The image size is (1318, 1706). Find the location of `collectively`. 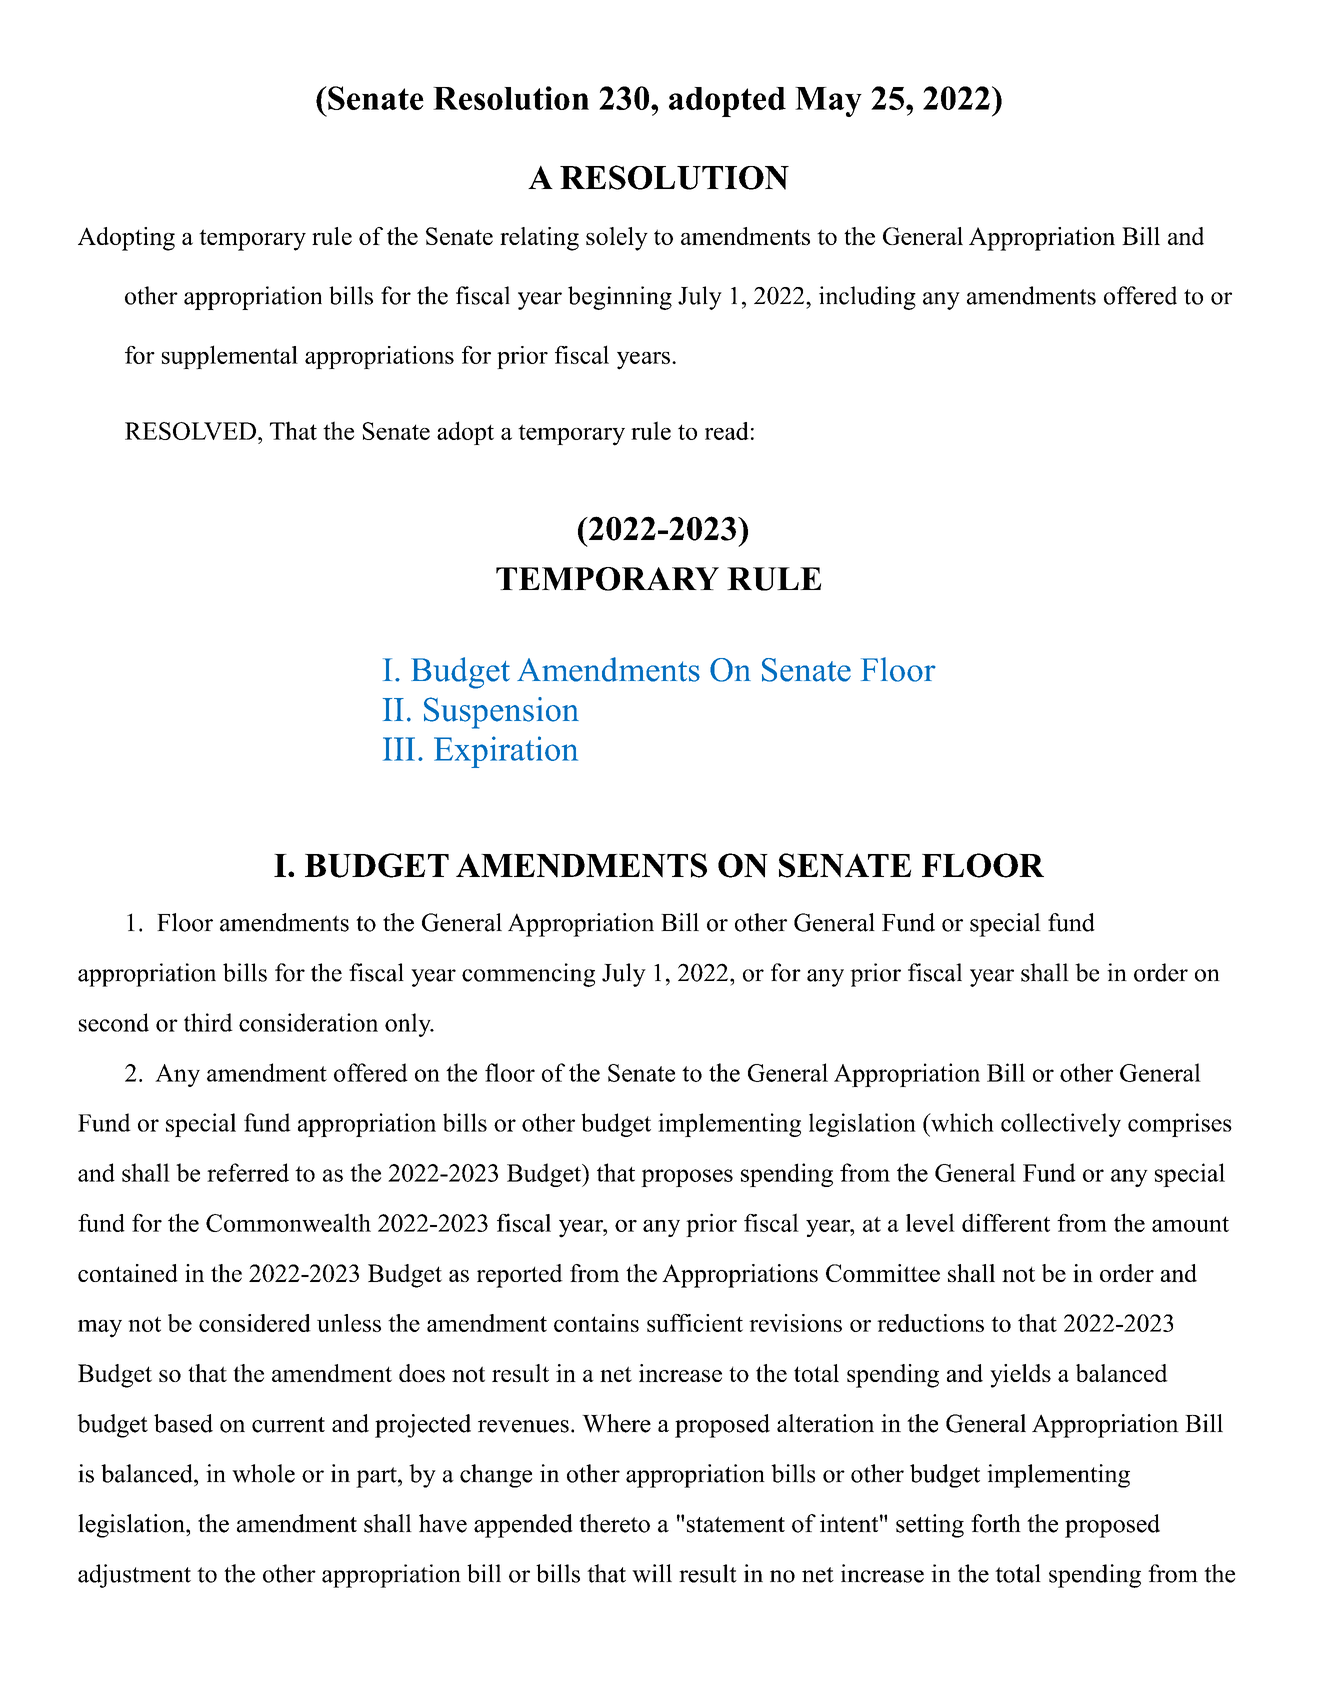

collectively is located at coordinates (1061, 1125).
